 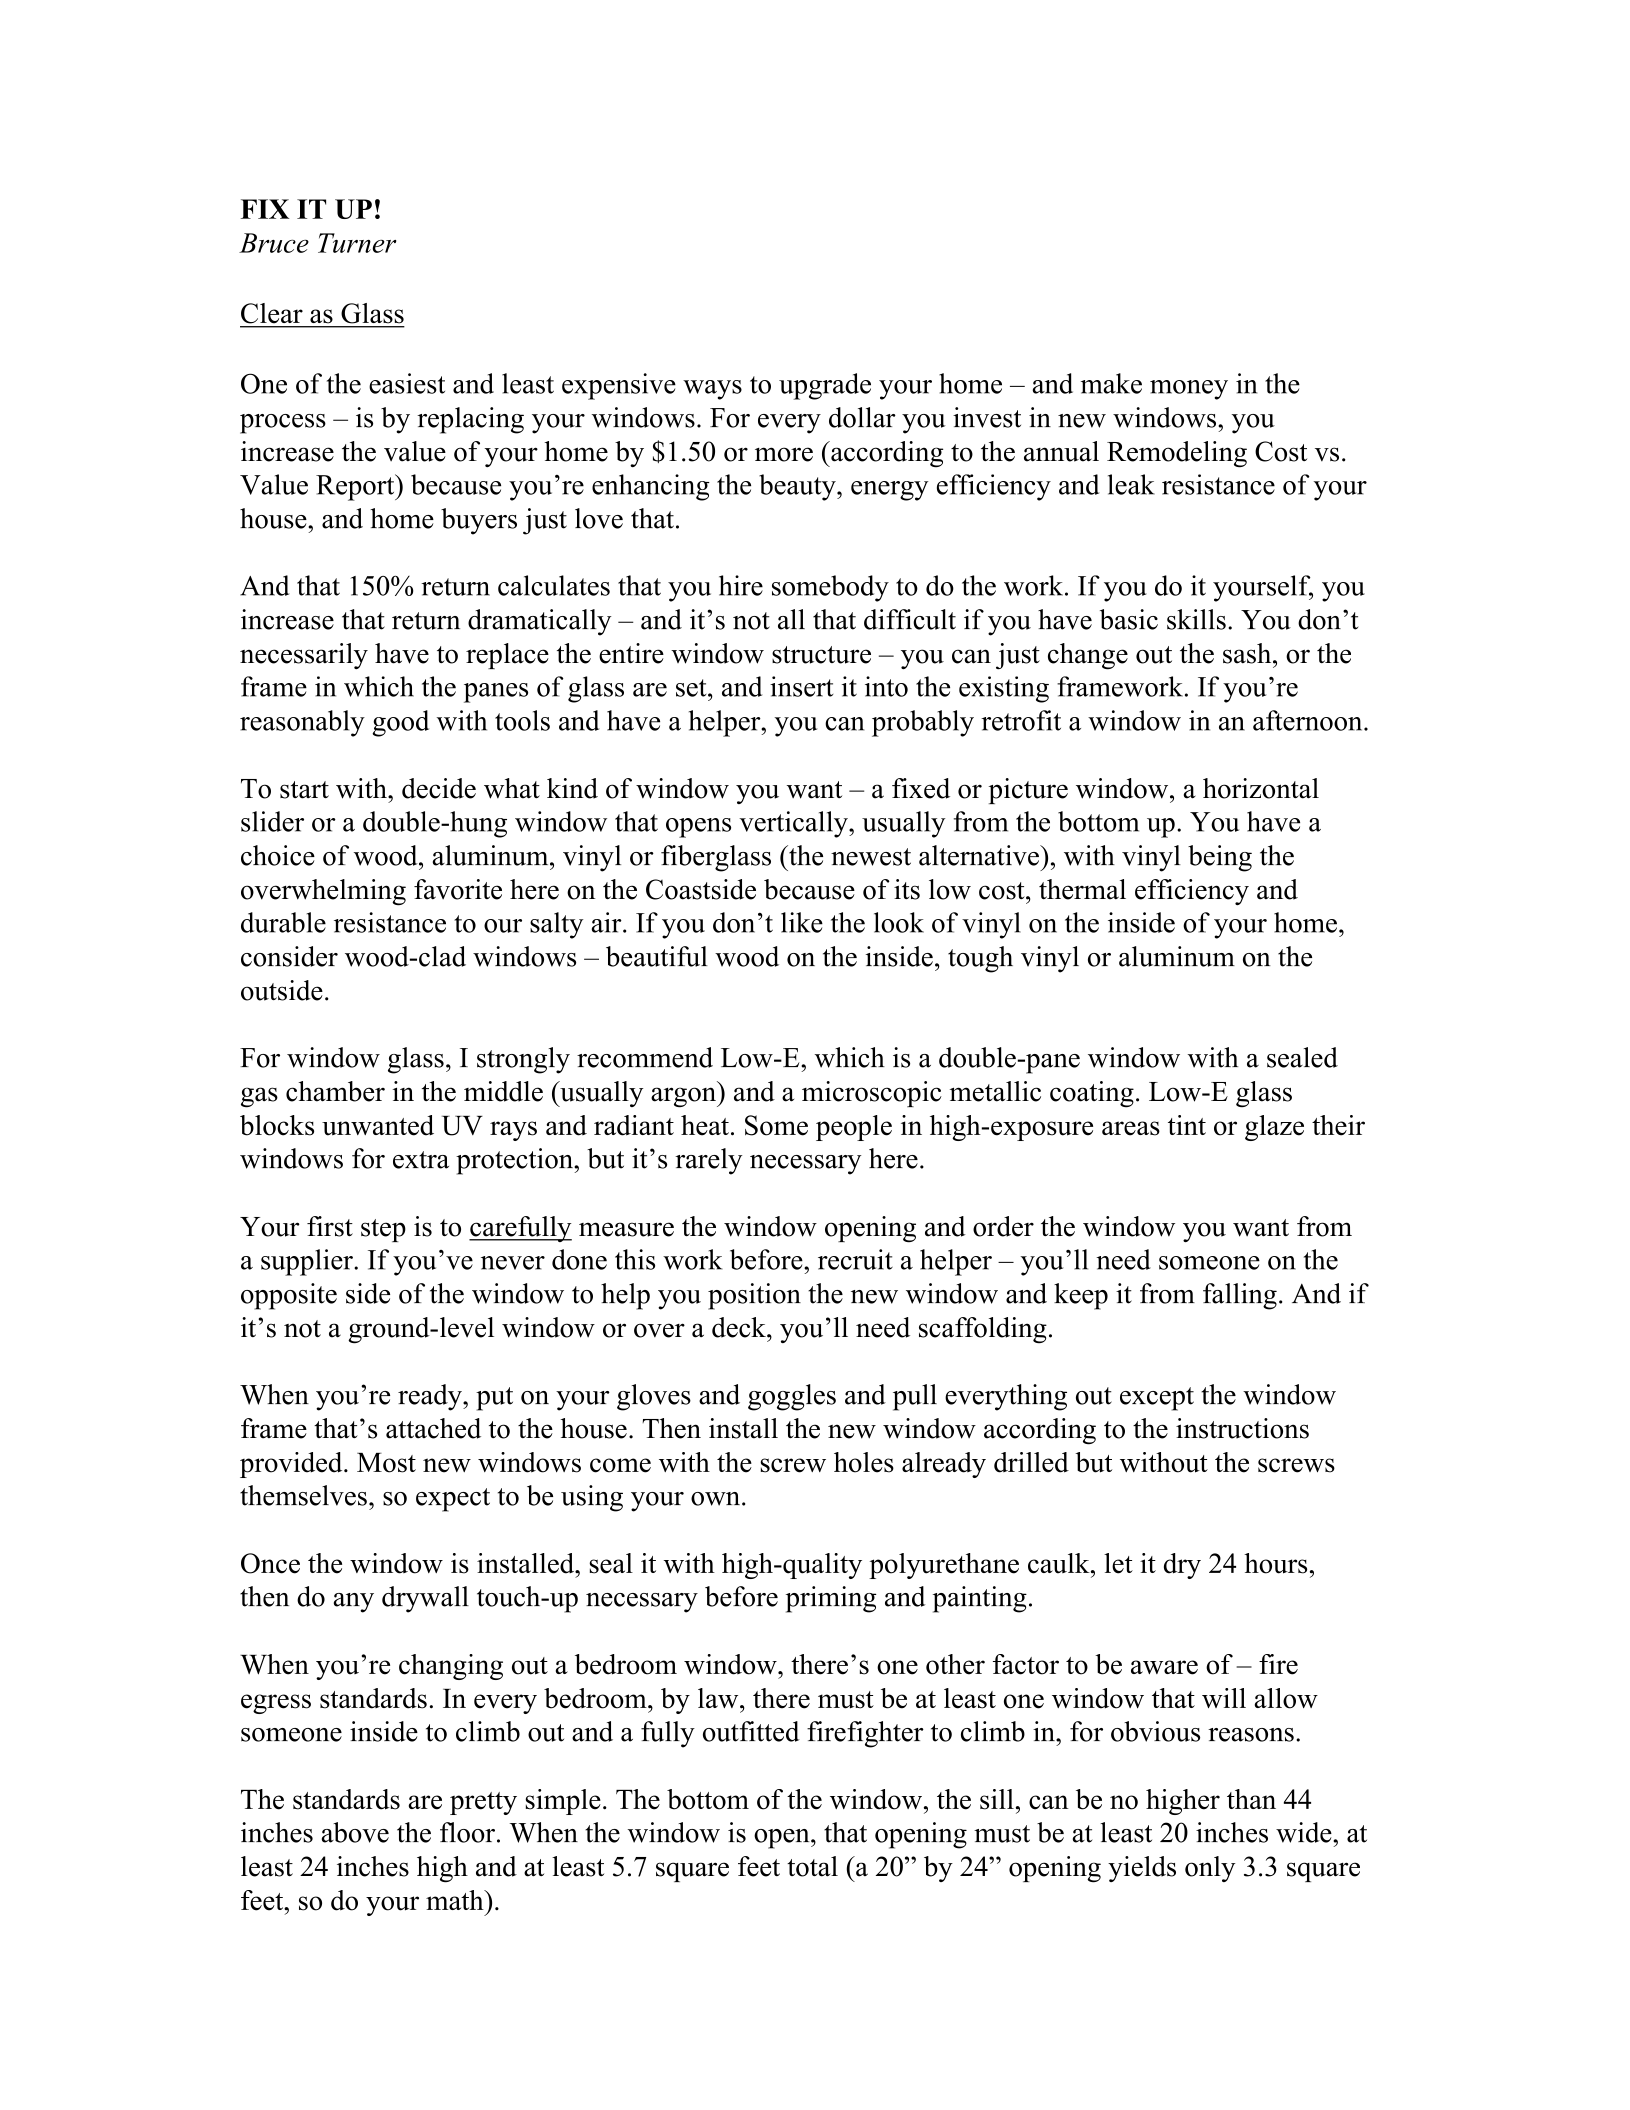 What do you see at coordinates (335, 1091) in the image?
I see `chamber` at bounding box center [335, 1091].
